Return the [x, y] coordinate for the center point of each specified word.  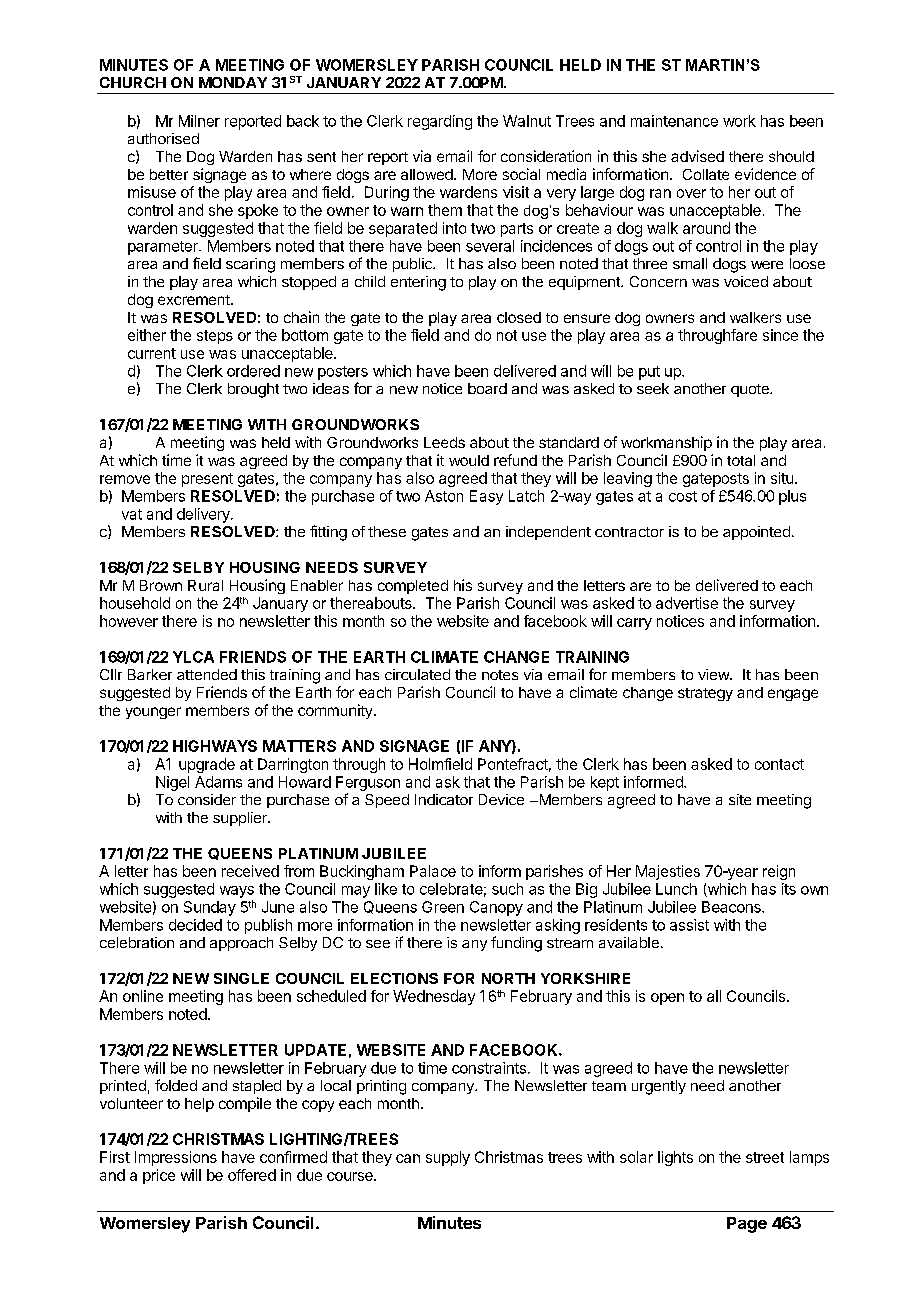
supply [448, 1158]
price [159, 1176]
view [714, 674]
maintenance [674, 121]
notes [500, 675]
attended [207, 674]
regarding [440, 122]
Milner [199, 121]
